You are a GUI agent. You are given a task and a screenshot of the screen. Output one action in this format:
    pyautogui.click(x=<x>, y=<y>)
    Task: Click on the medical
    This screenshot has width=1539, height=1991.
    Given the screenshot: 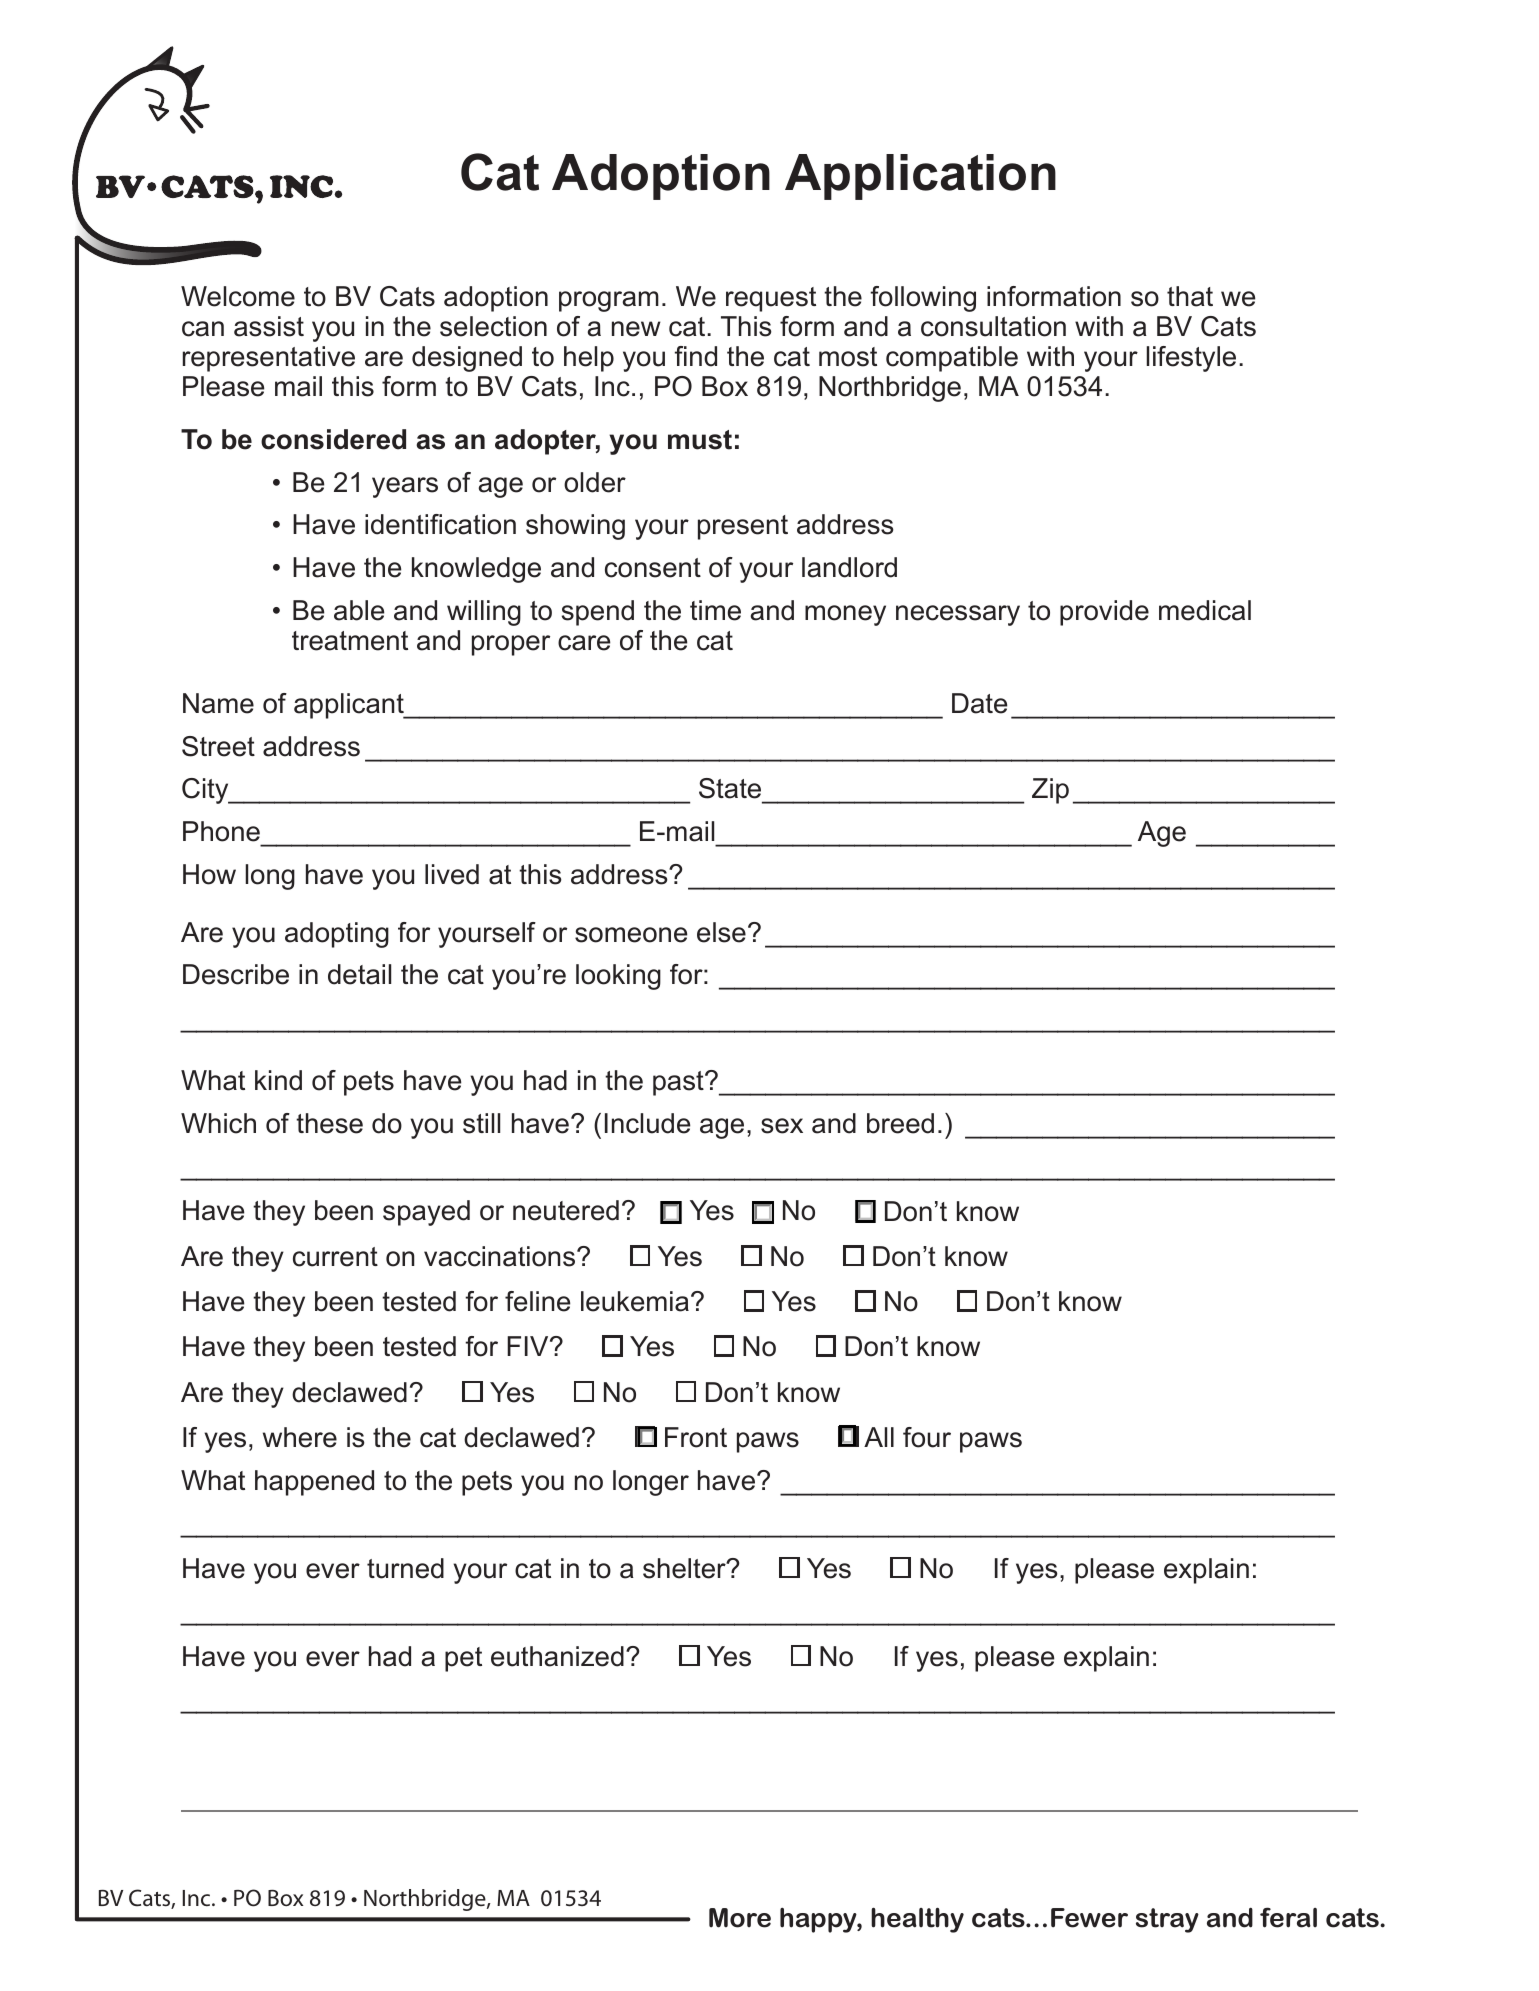 What is the action you would take?
    pyautogui.click(x=1205, y=610)
